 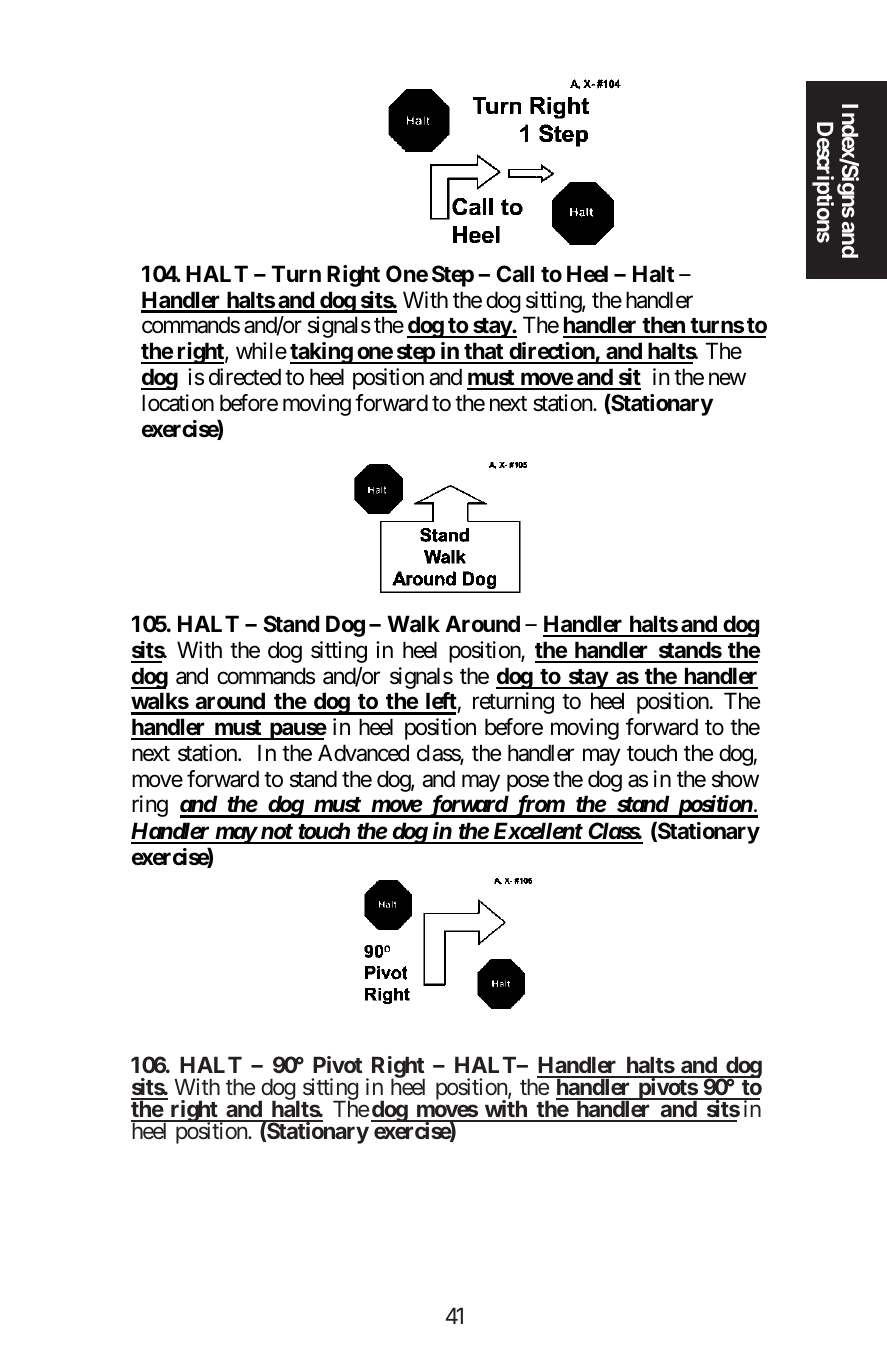 I want to click on location, so click(x=178, y=403).
